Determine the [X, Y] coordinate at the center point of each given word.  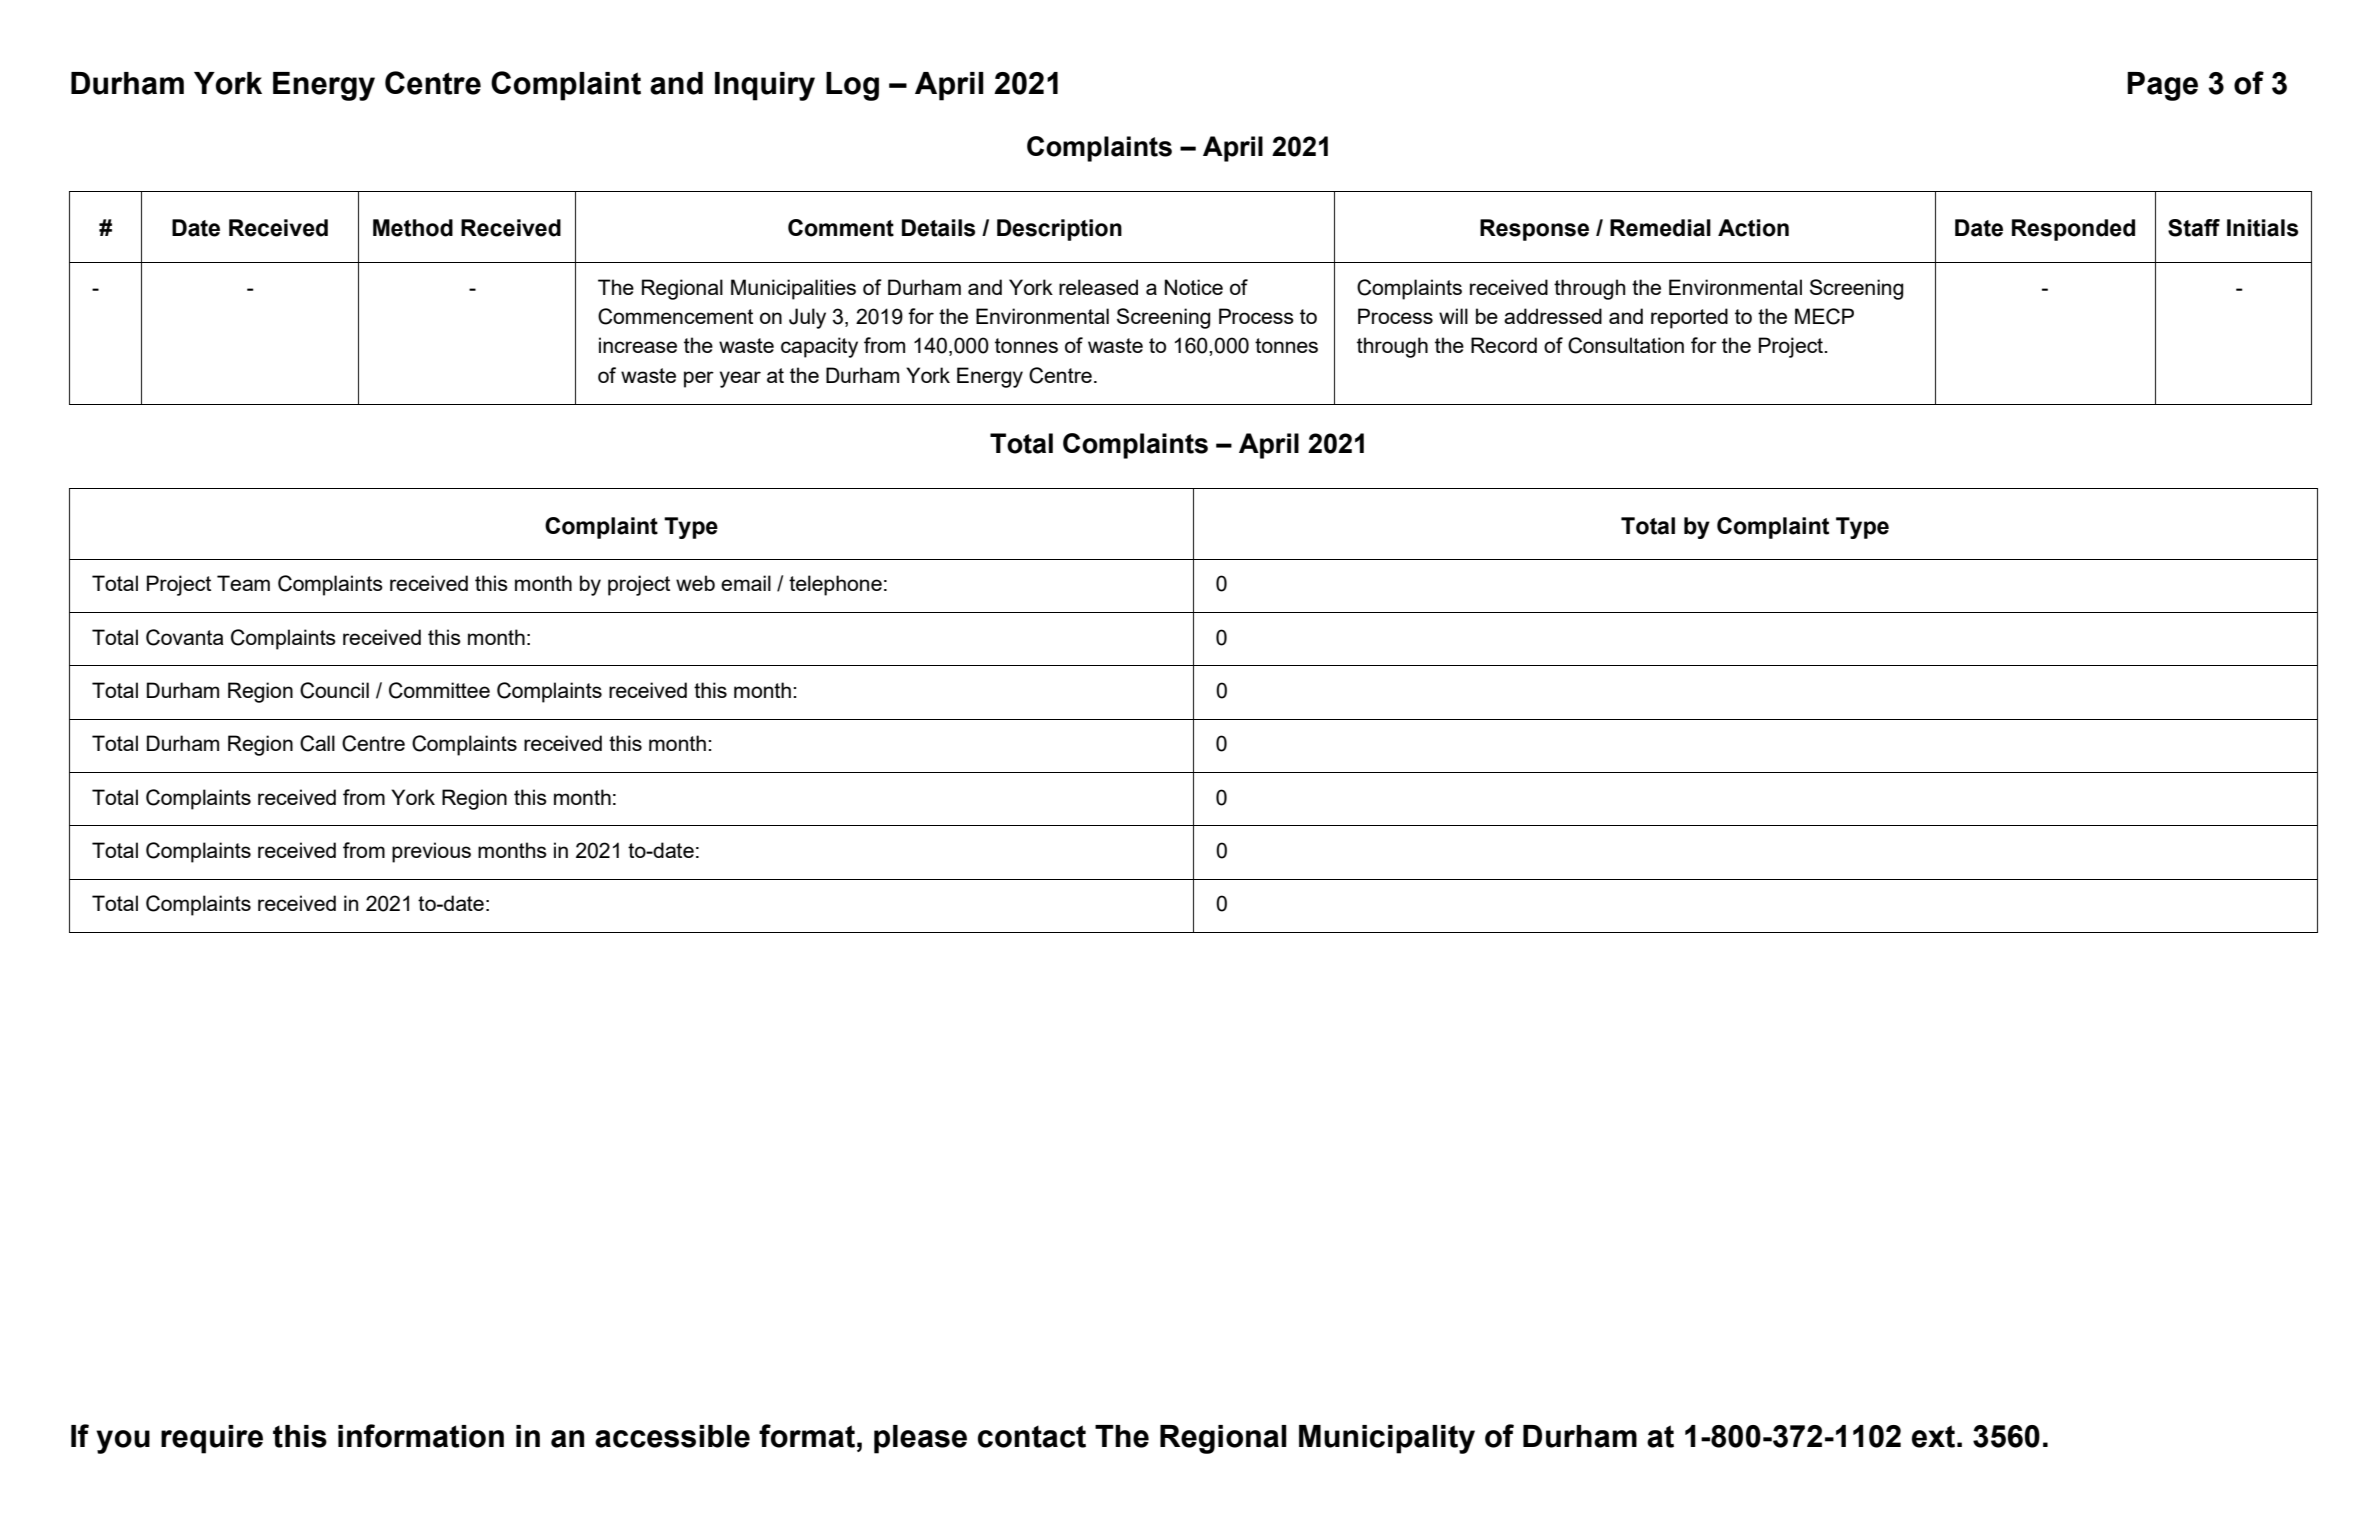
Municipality [1387, 1439]
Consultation [1626, 345]
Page [2162, 86]
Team [243, 583]
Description [1059, 230]
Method [413, 228]
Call [317, 743]
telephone [835, 585]
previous [431, 852]
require [212, 1439]
